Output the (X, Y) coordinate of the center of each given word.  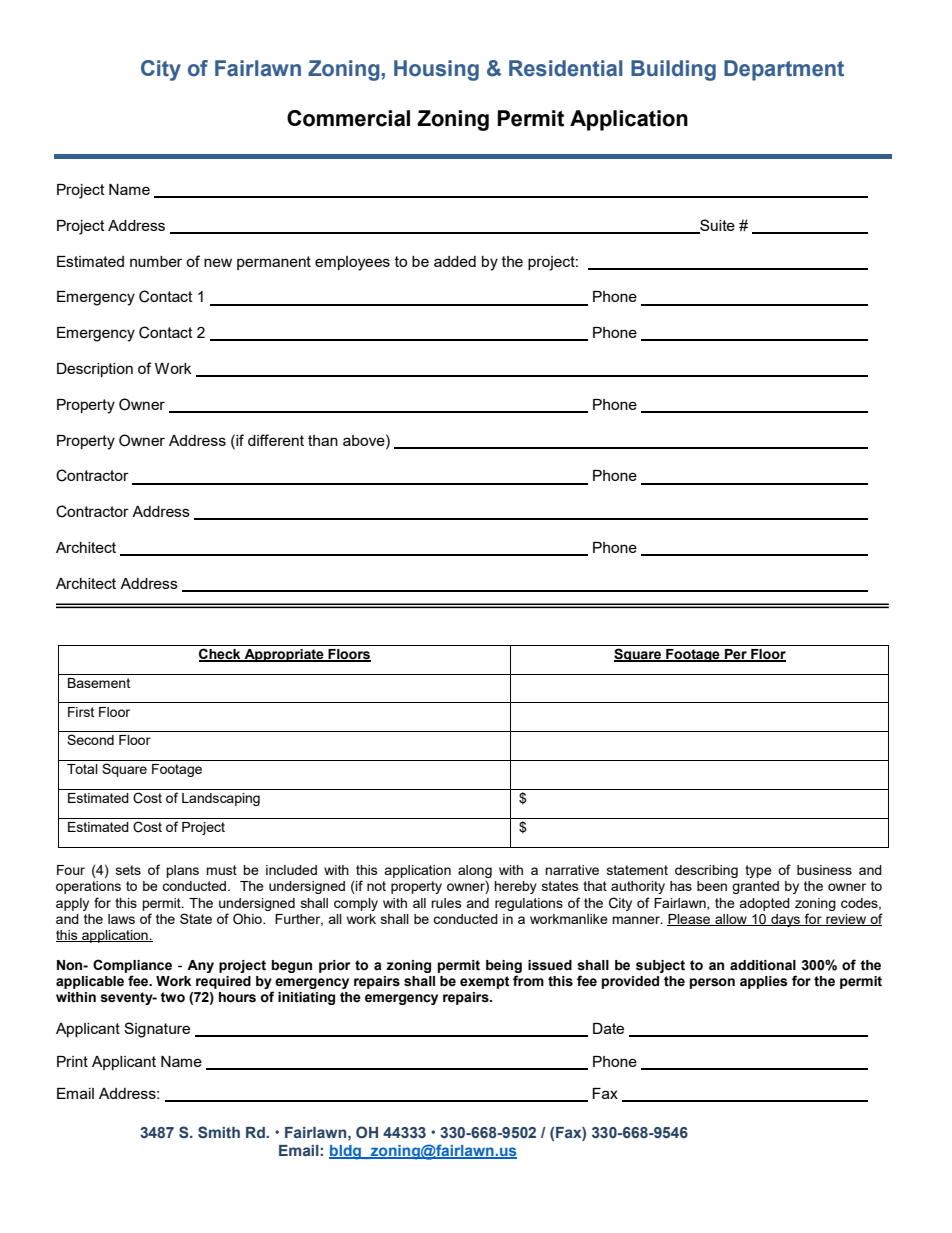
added (455, 261)
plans (182, 871)
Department (784, 70)
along (475, 871)
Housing (436, 70)
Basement (99, 683)
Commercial (348, 118)
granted (755, 887)
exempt (485, 982)
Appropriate (284, 655)
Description (95, 370)
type (758, 871)
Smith (219, 1132)
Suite (716, 226)
